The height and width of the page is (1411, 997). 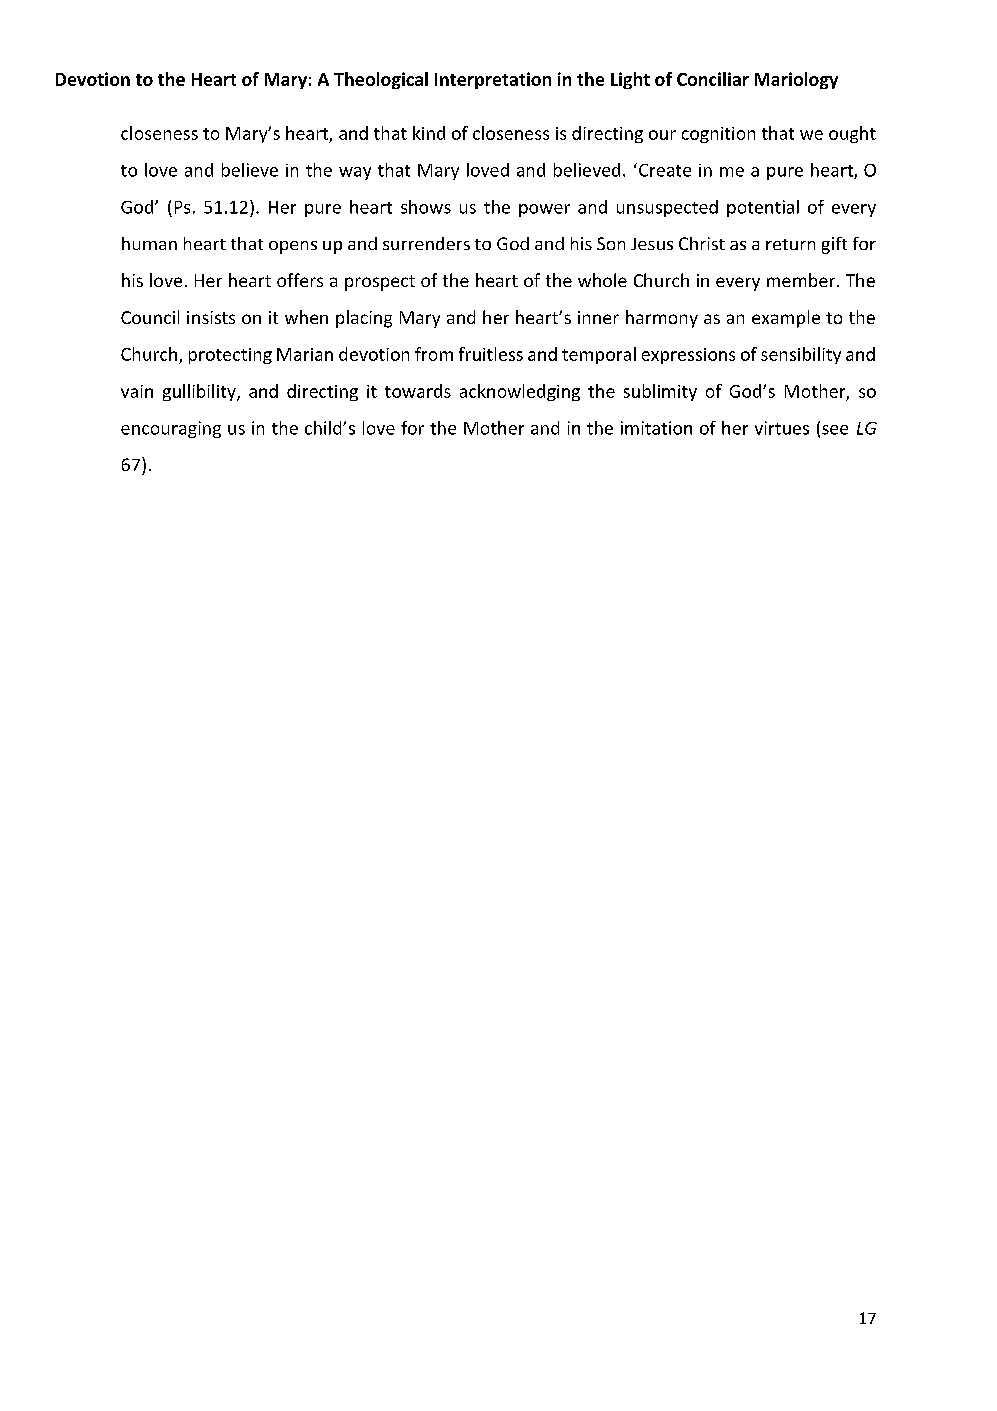 I want to click on example, so click(x=786, y=319).
